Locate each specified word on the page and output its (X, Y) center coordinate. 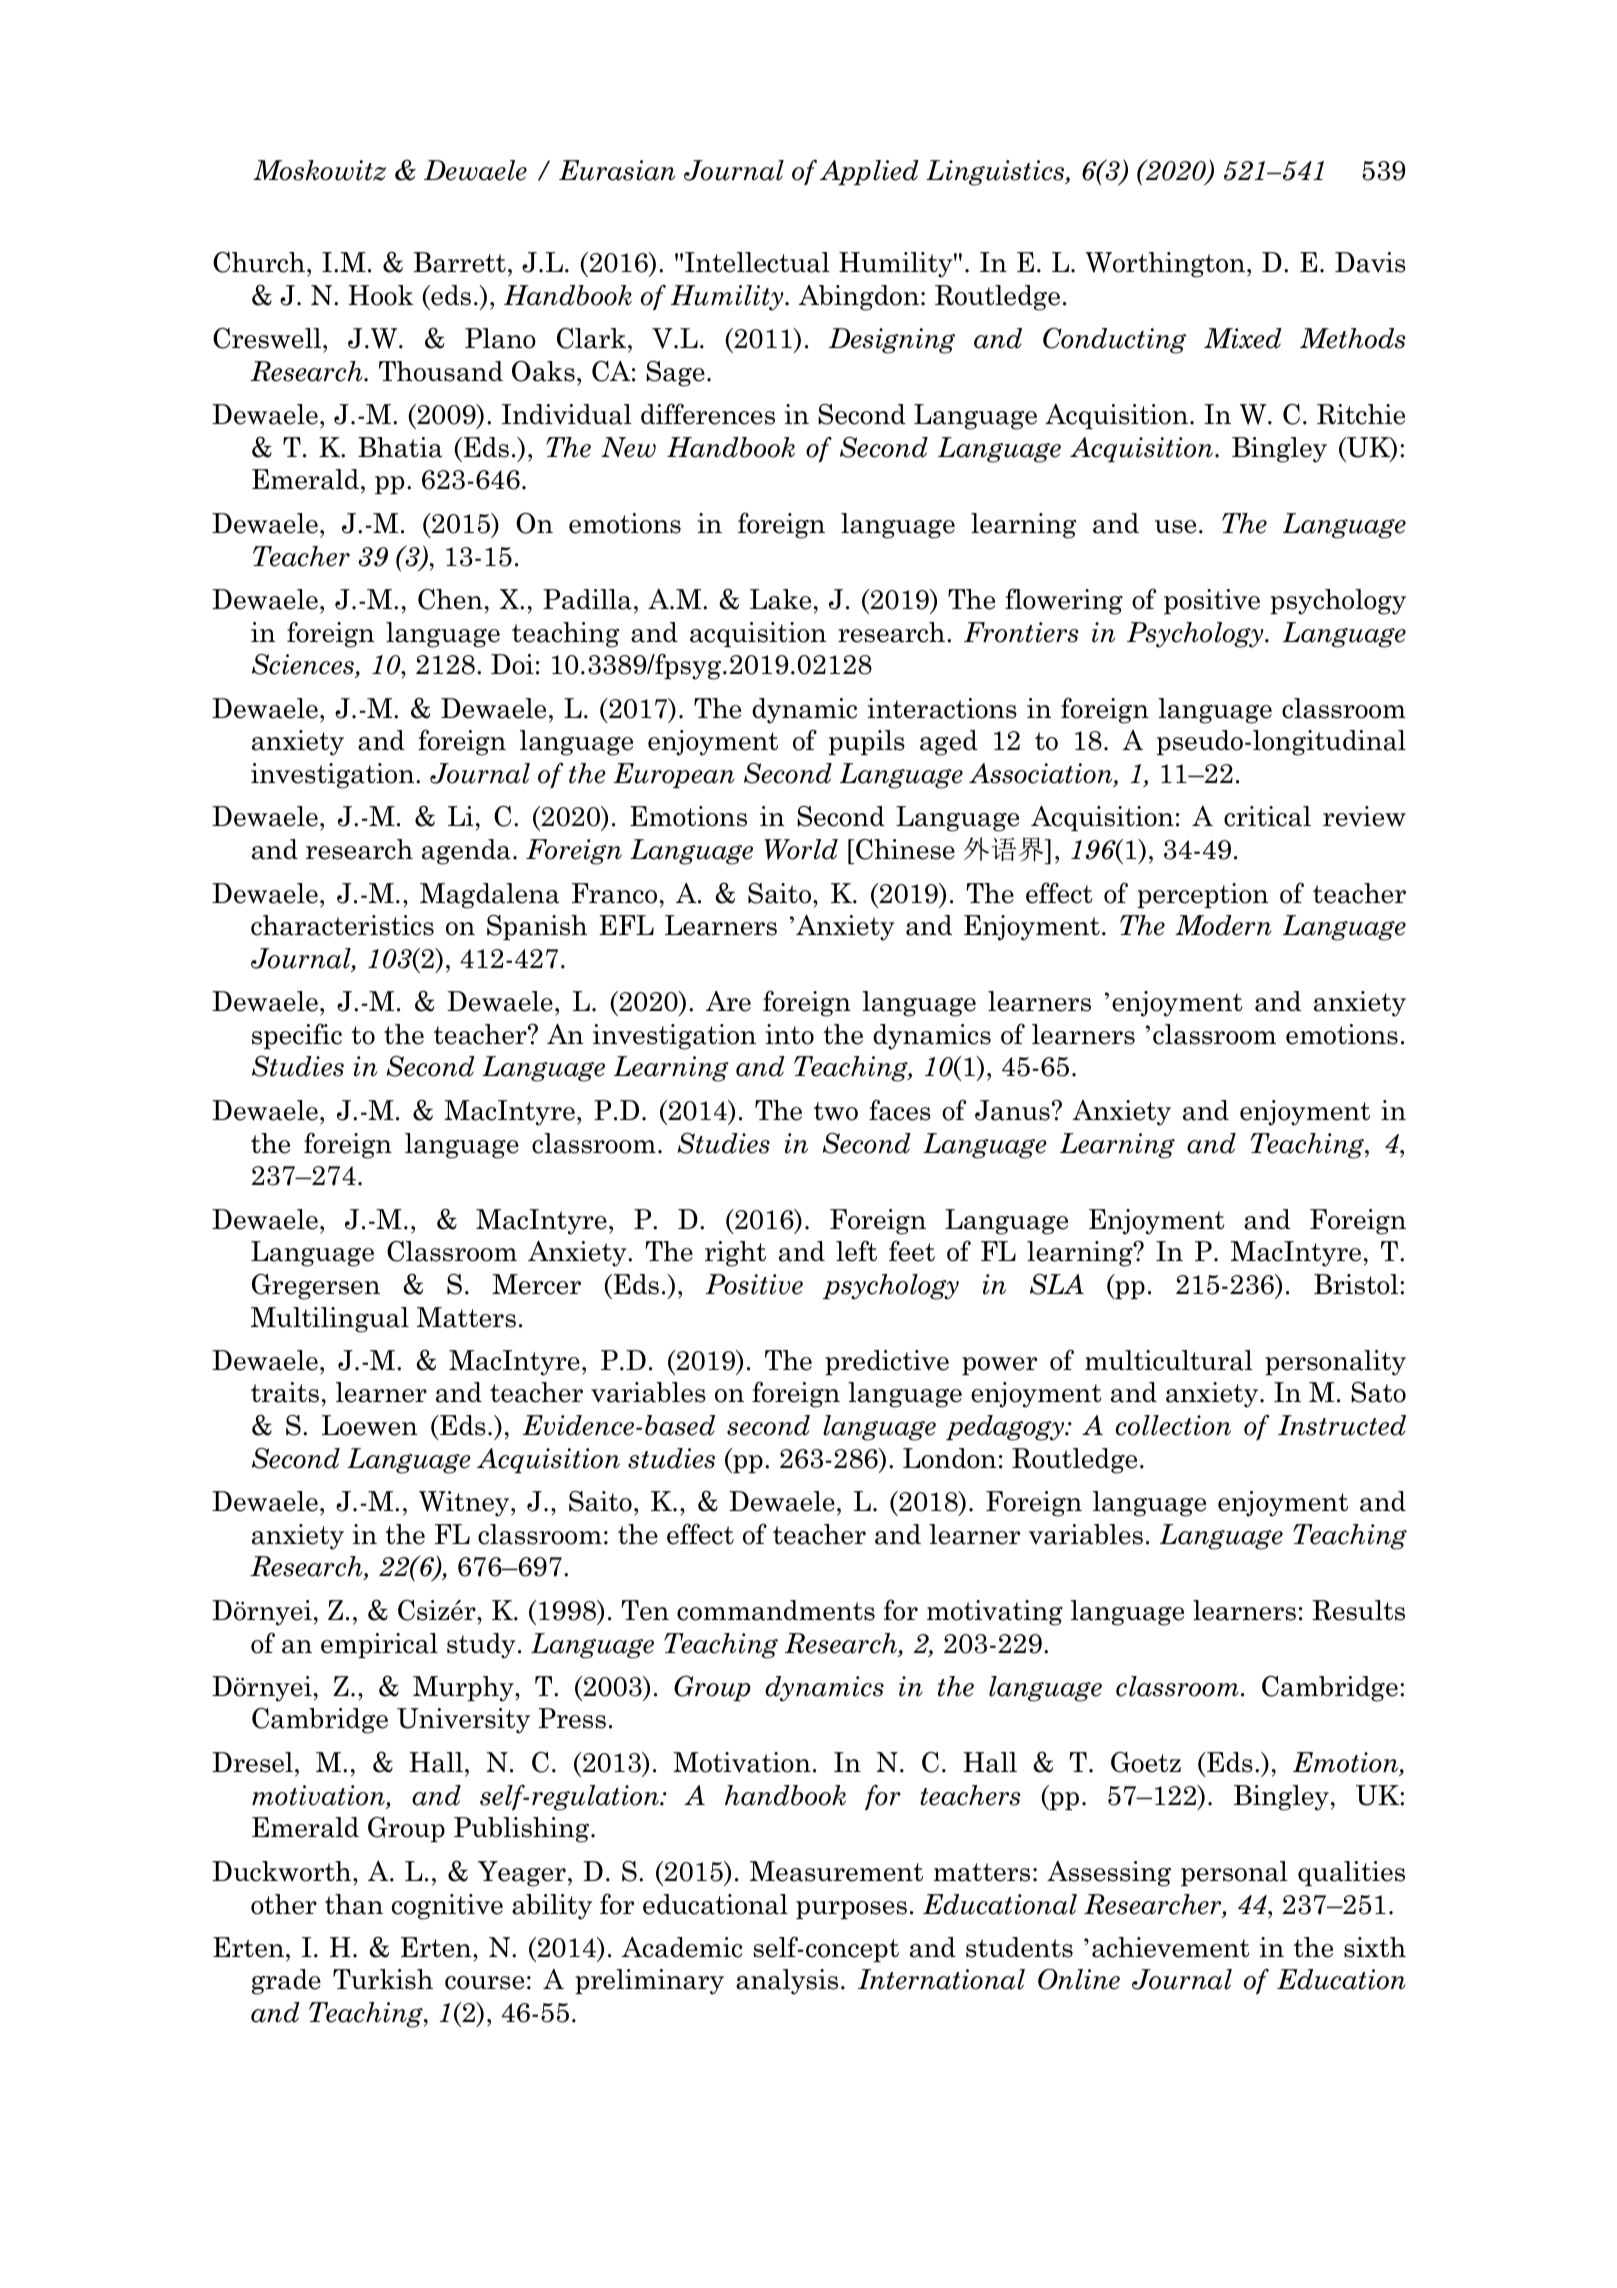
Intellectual (757, 262)
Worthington (1166, 265)
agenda (466, 852)
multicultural (1169, 1360)
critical (1267, 816)
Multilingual (330, 1320)
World (801, 849)
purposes (851, 1910)
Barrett (459, 262)
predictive (887, 1362)
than (354, 1904)
